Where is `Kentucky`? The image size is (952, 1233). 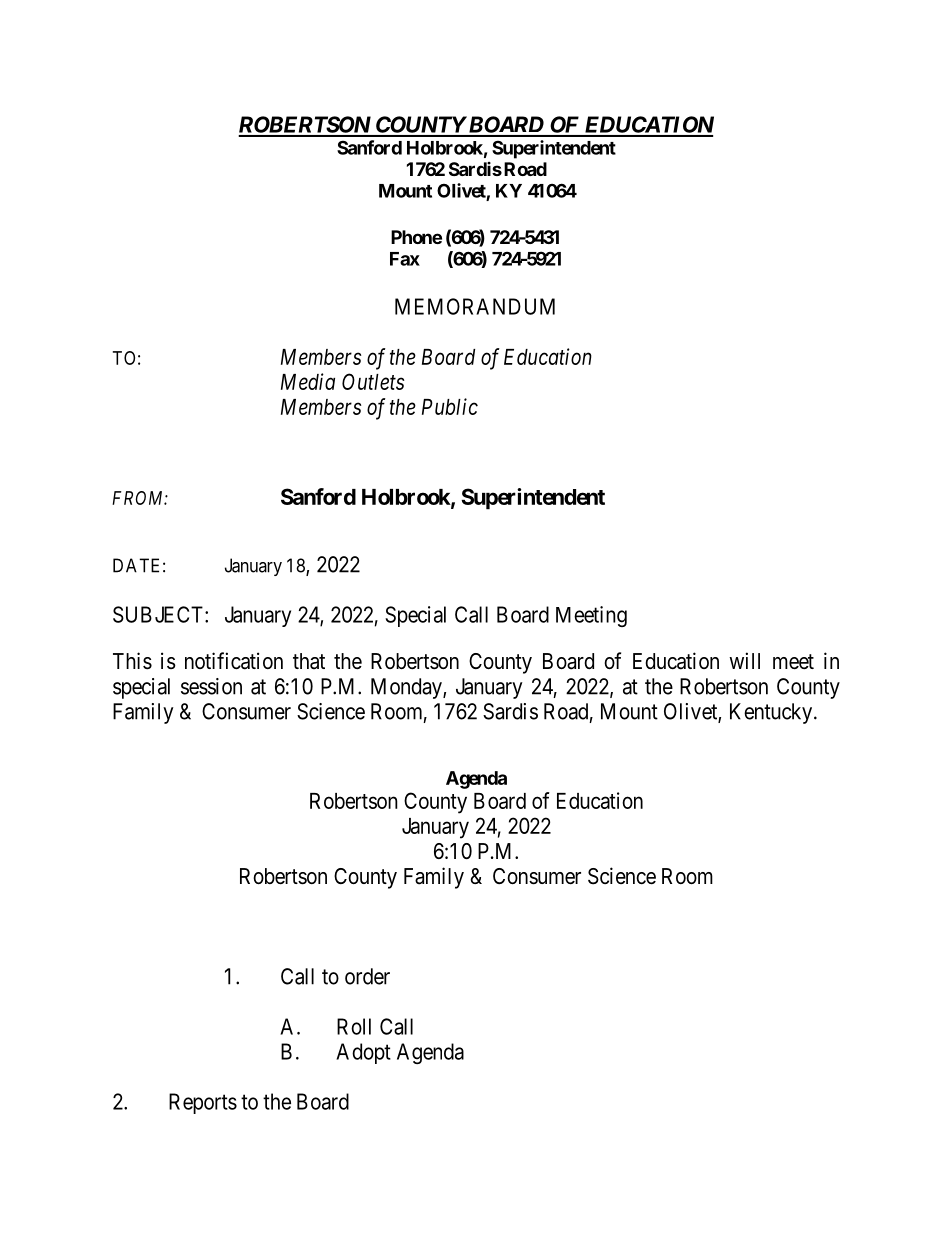 Kentucky is located at coordinates (772, 713).
